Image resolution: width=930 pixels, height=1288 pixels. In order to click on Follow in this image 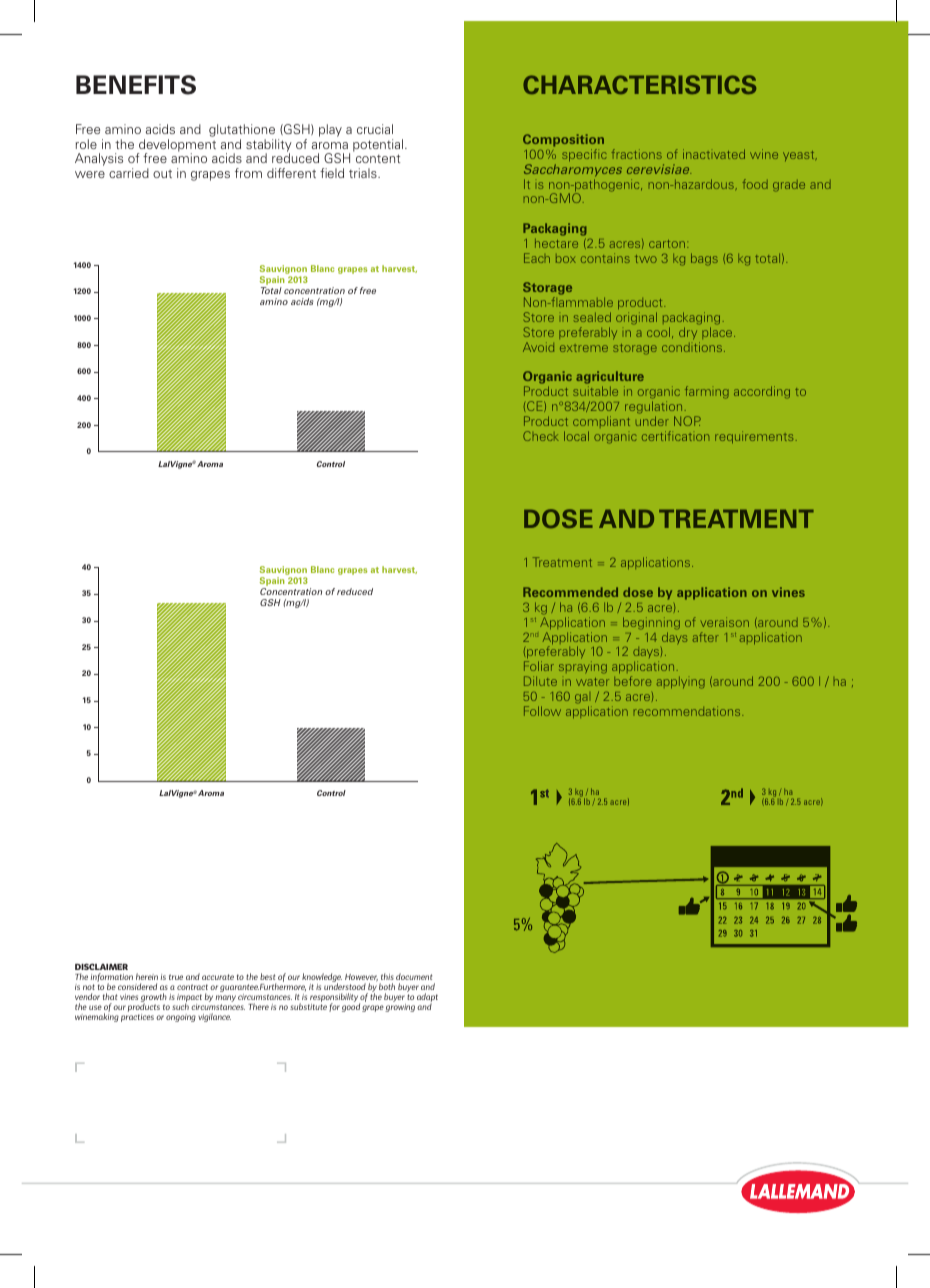, I will do `click(542, 711)`.
